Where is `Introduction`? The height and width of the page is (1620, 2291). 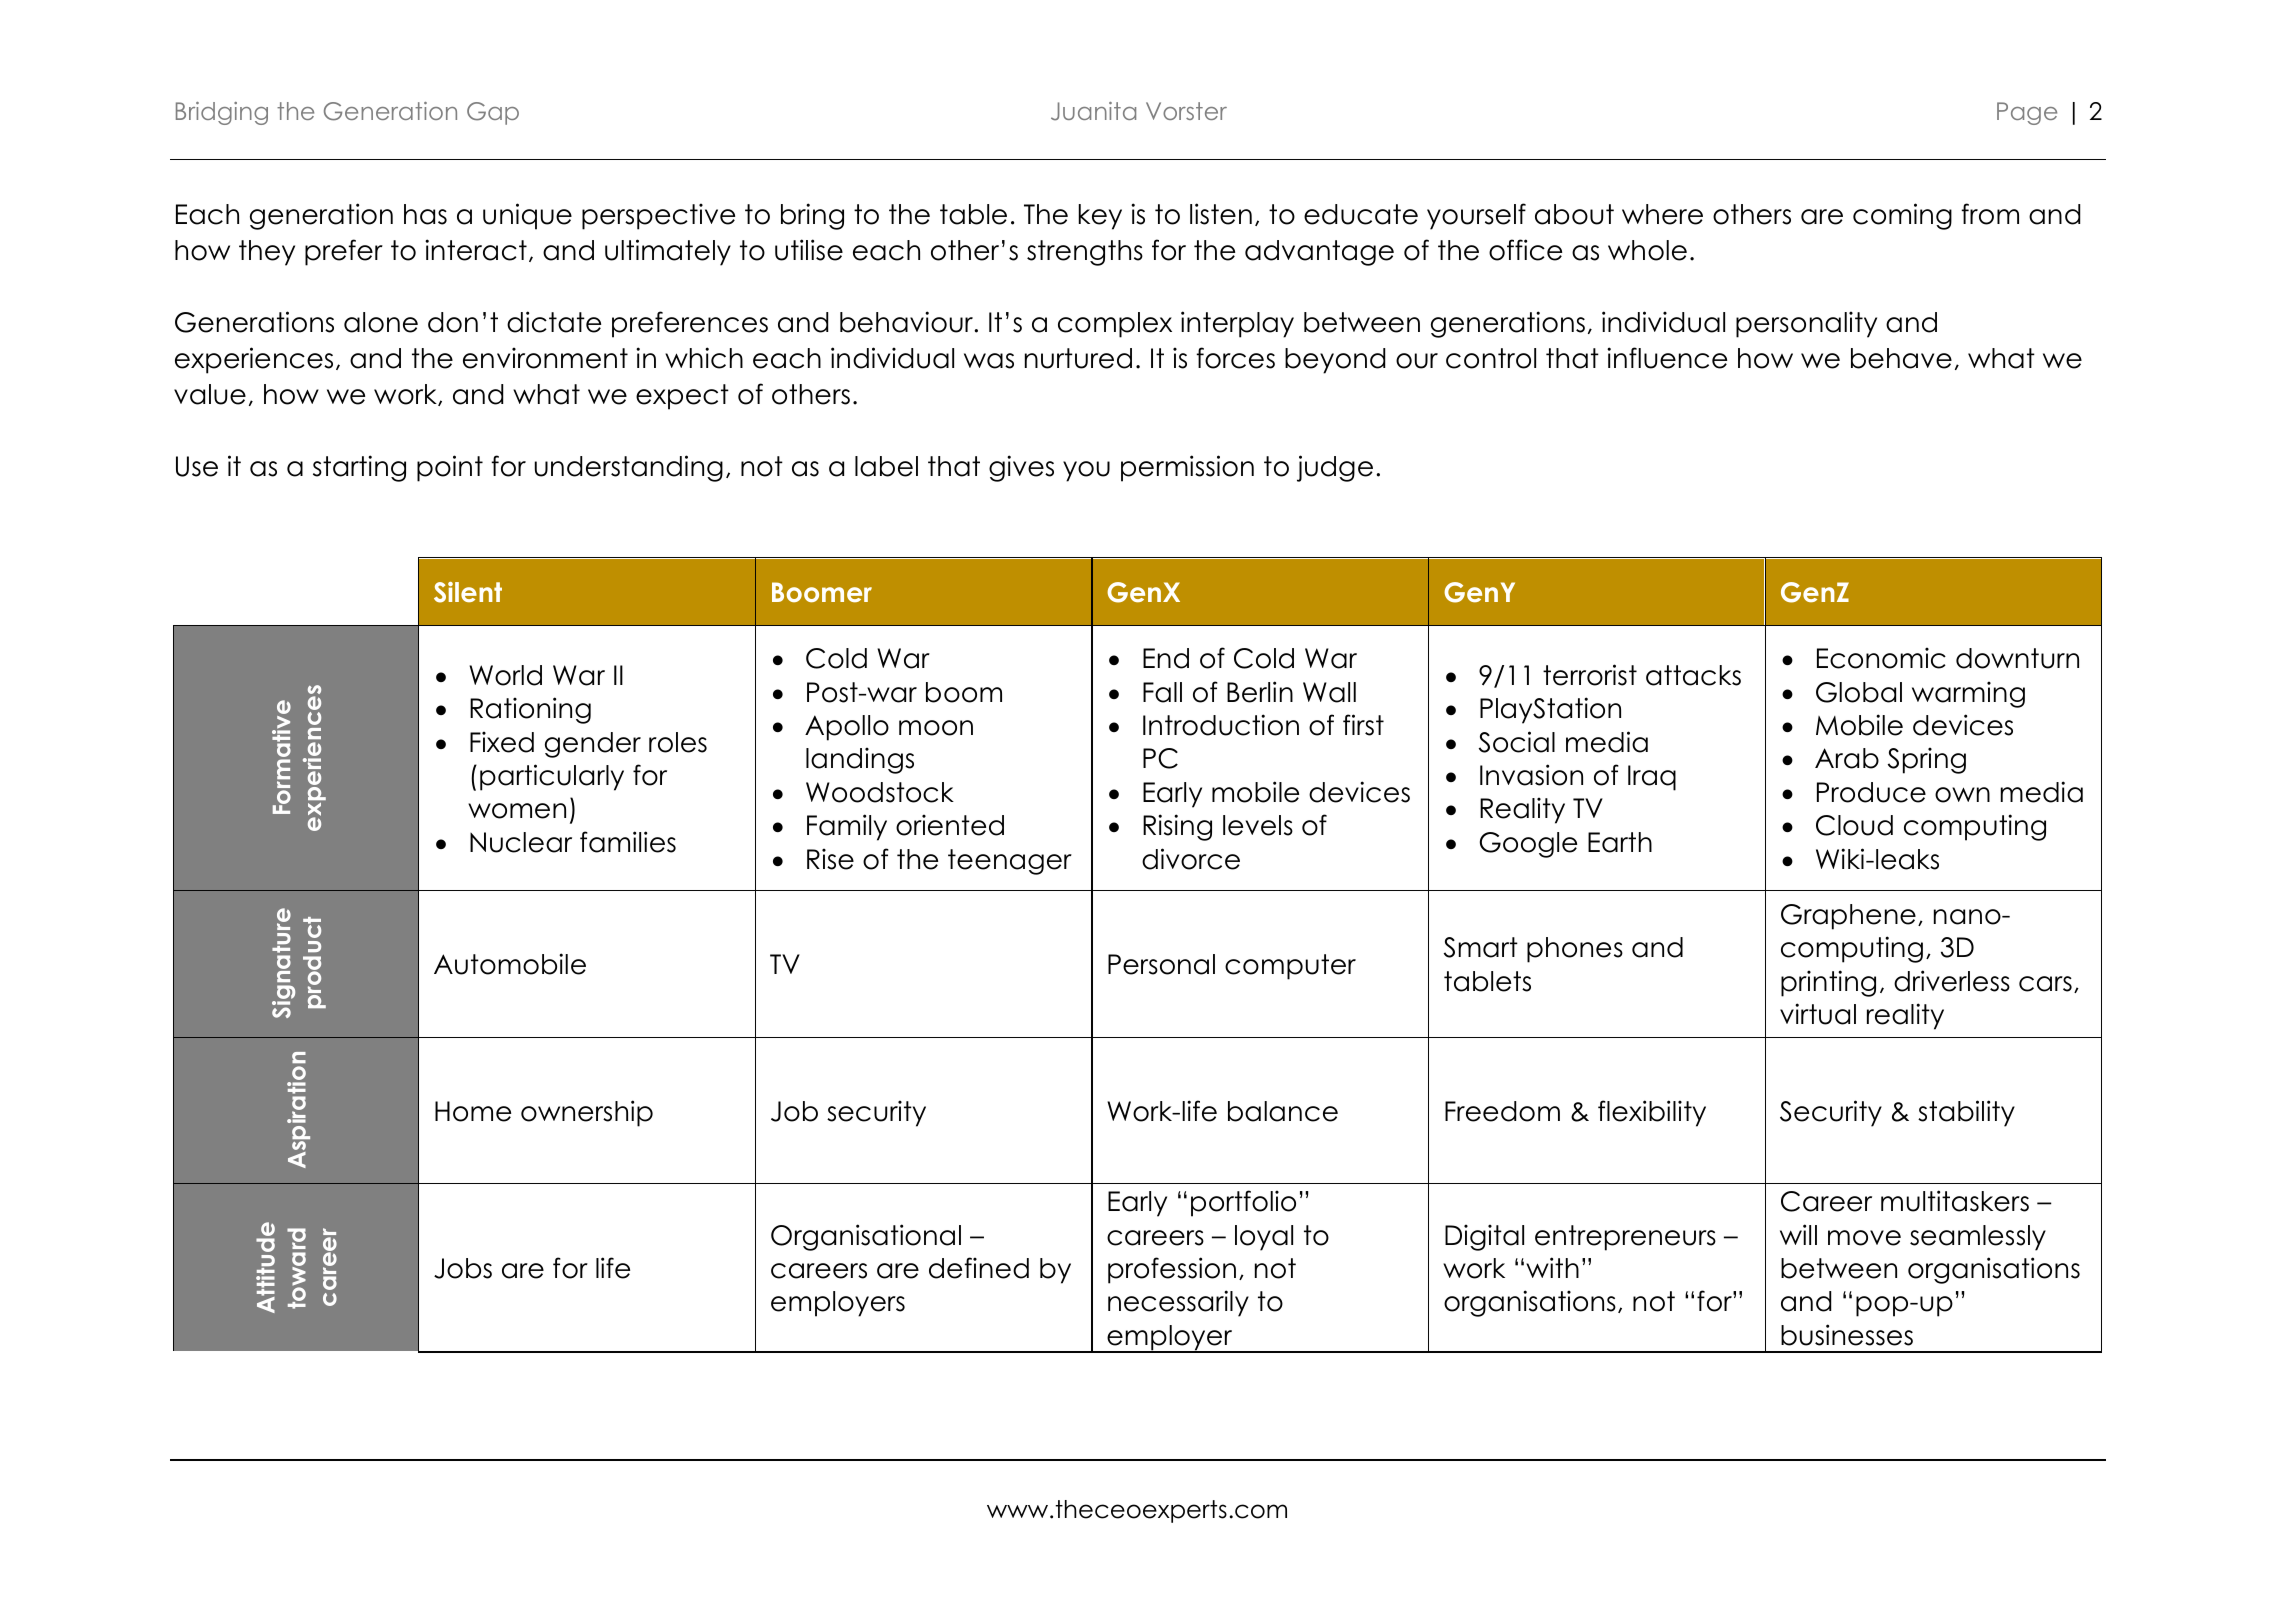
Introduction is located at coordinates (1221, 725).
